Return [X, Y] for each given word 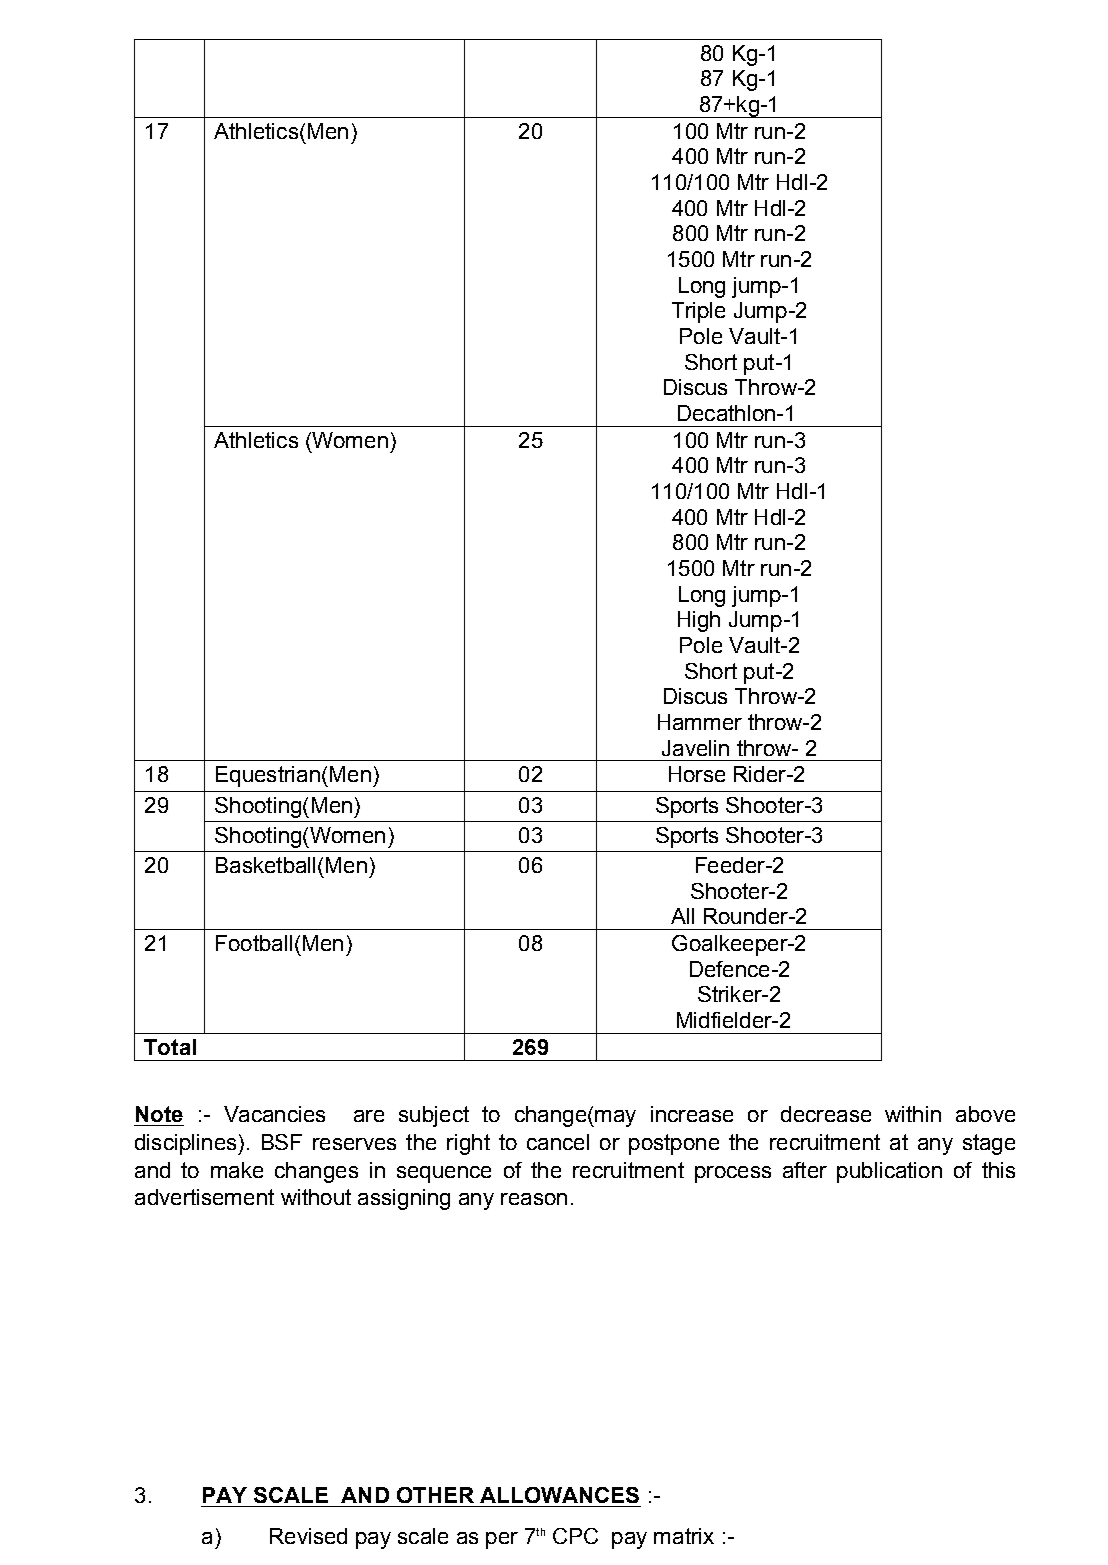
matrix [684, 1536]
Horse [697, 774]
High [699, 621]
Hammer [700, 722]
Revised [308, 1536]
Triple [698, 312]
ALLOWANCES [559, 1495]
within [913, 1114]
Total [170, 1047]
